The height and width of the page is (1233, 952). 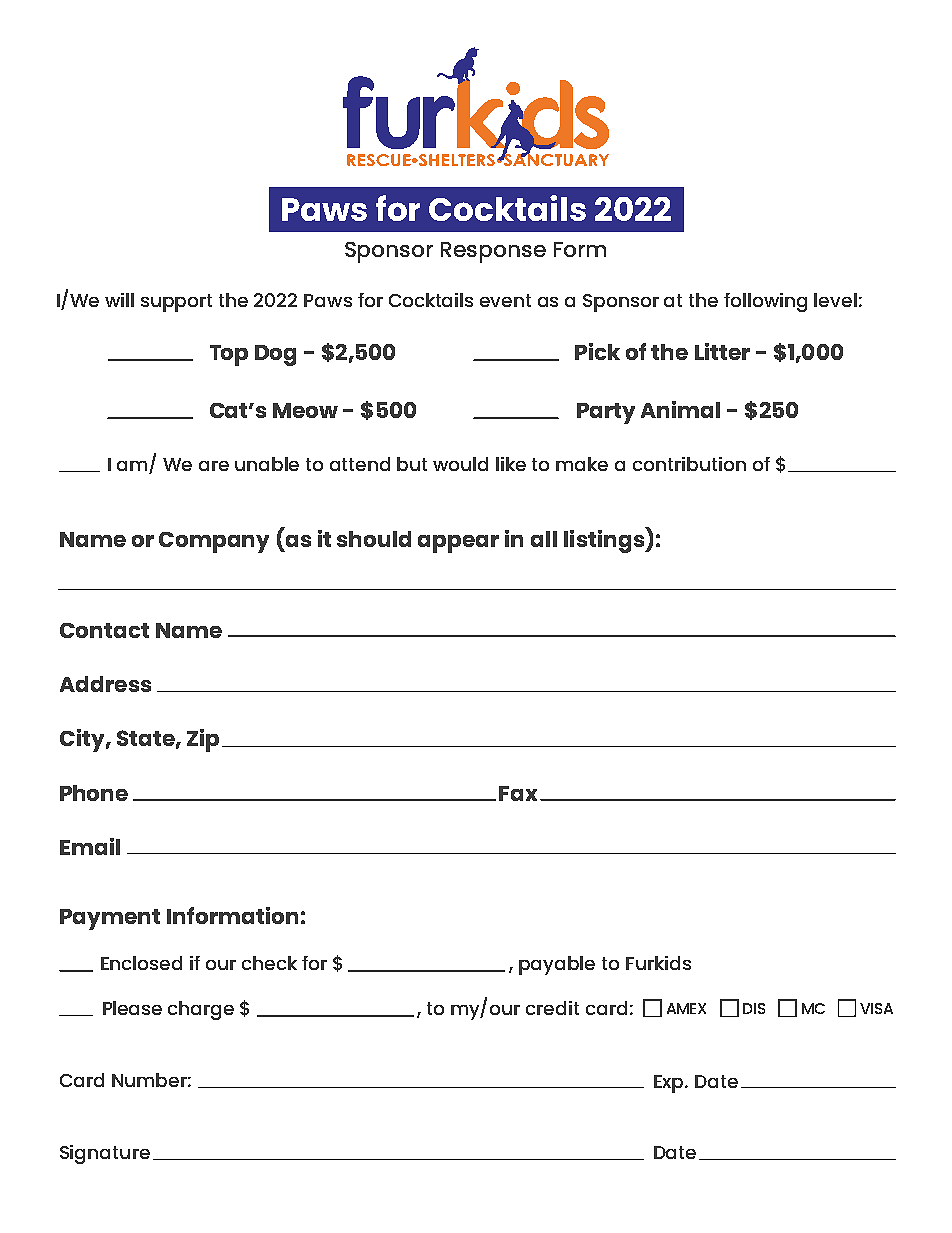 What do you see at coordinates (754, 1008) in the page?
I see `DIS` at bounding box center [754, 1008].
